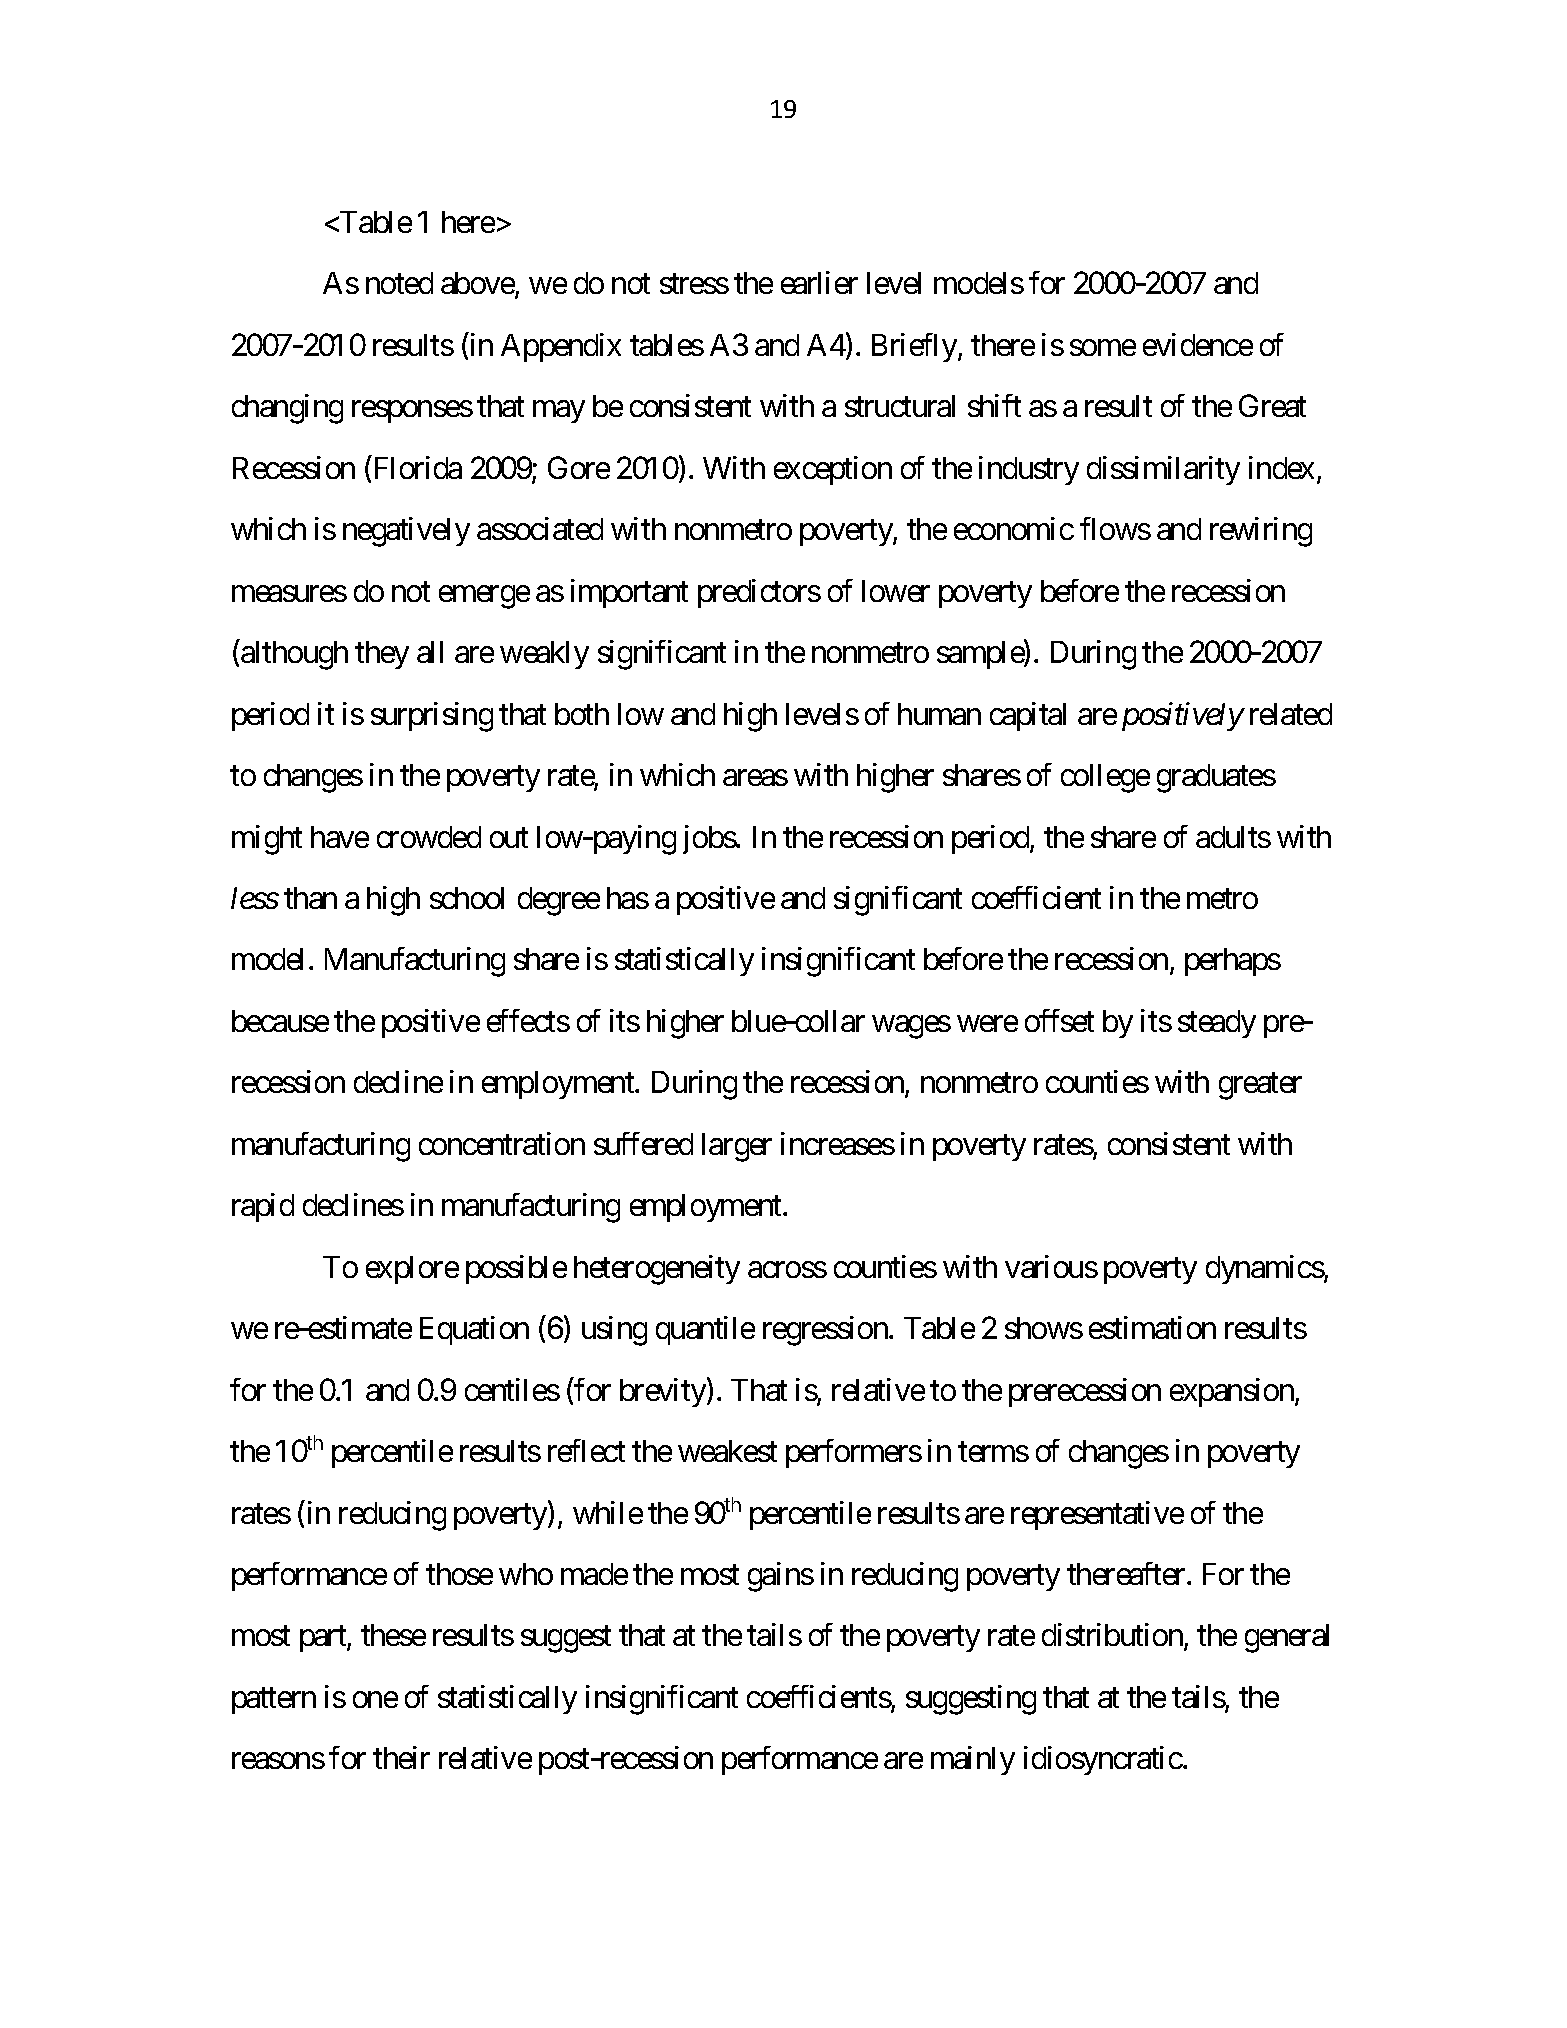 The image size is (1567, 2028). I want to click on idiosyncratic, so click(1103, 1760).
